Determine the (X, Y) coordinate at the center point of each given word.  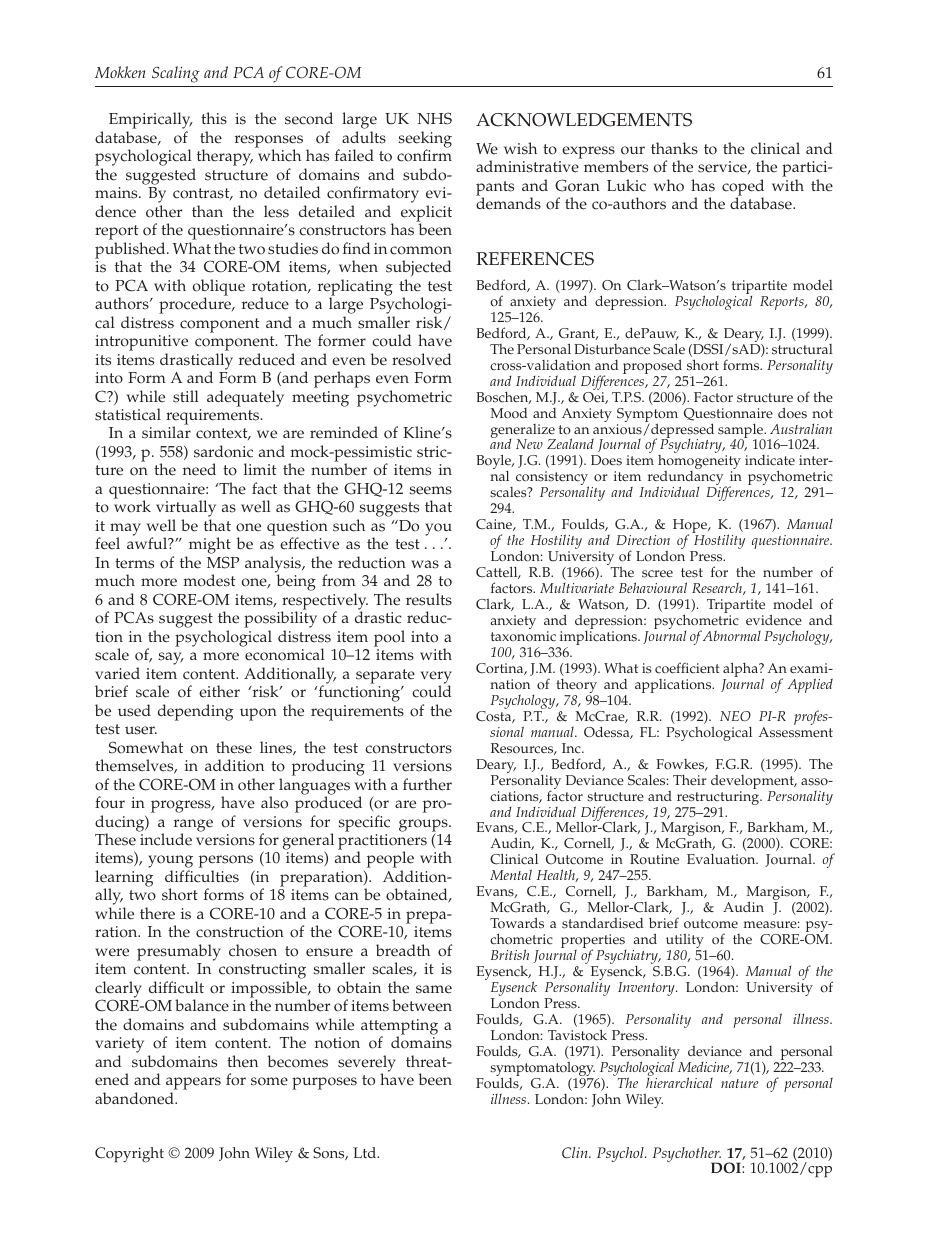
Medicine (705, 1068)
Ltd (366, 1152)
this (214, 118)
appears (193, 1085)
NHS (434, 118)
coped (743, 188)
